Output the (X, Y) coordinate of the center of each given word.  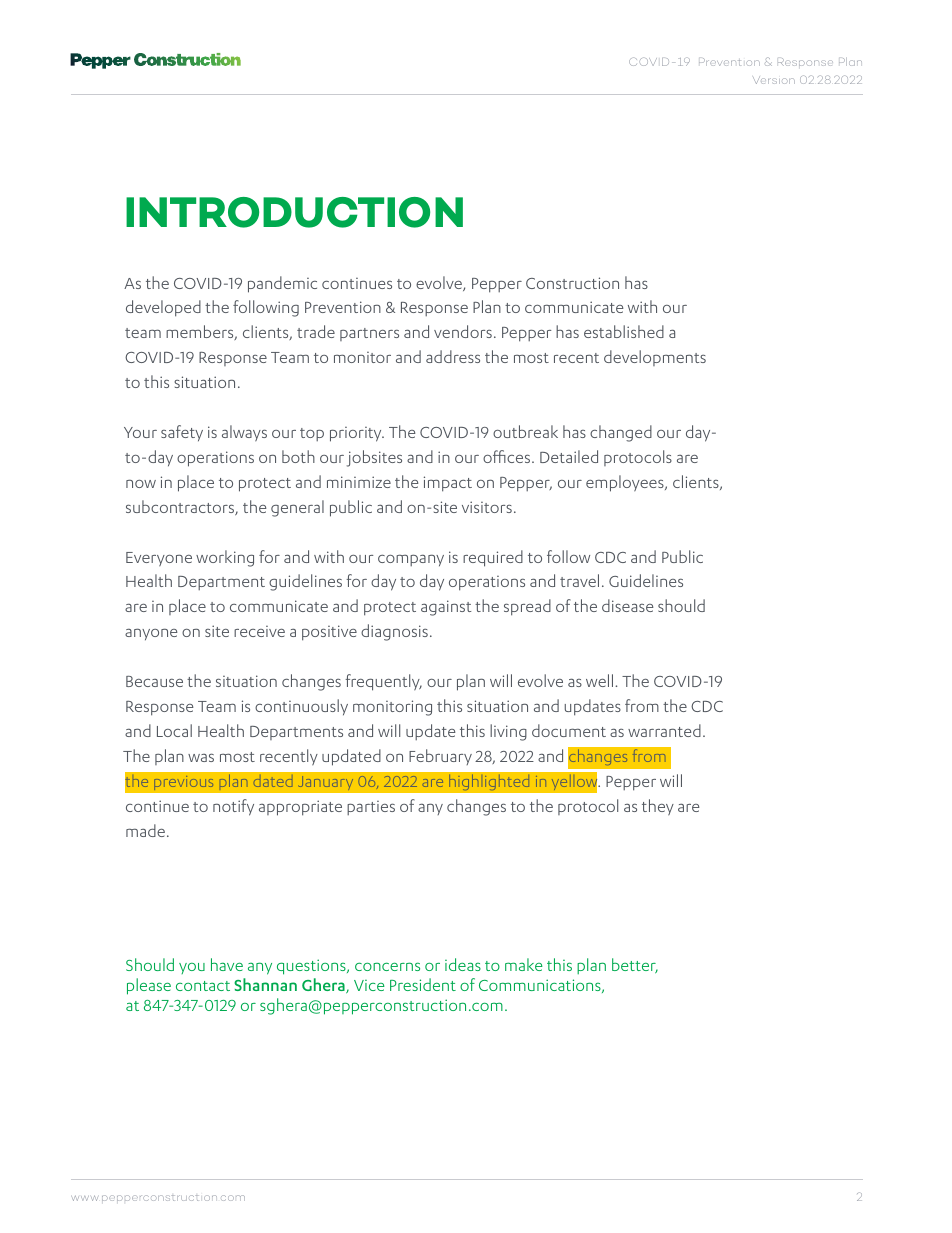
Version (774, 80)
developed (163, 308)
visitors (487, 507)
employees (626, 483)
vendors (463, 331)
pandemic (282, 284)
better (635, 966)
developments (655, 358)
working (225, 558)
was (201, 757)
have (227, 964)
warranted (664, 730)
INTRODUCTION (294, 212)
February (440, 757)
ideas (463, 964)
